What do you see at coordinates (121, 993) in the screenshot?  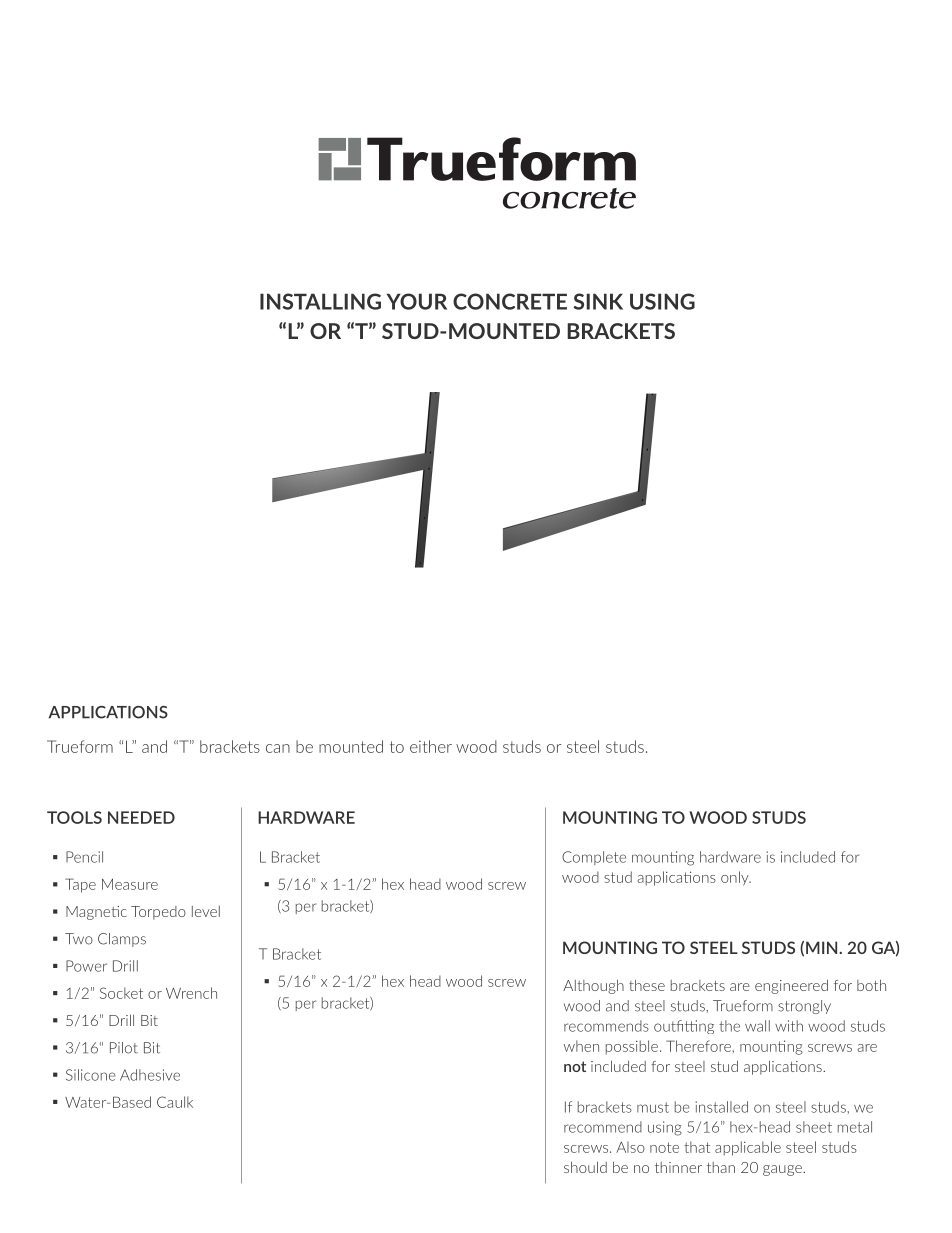 I see `Socket` at bounding box center [121, 993].
